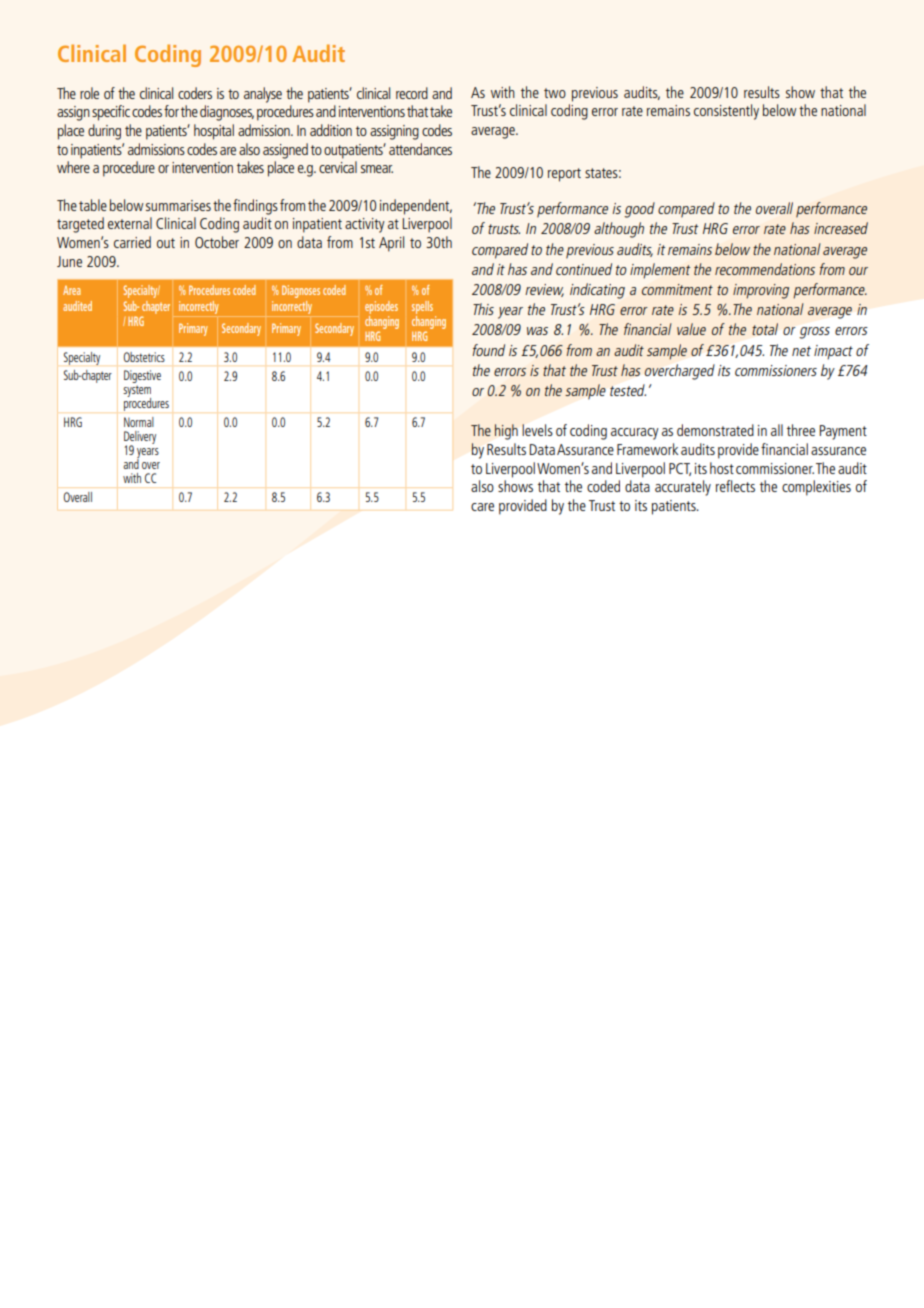  What do you see at coordinates (735, 486) in the screenshot?
I see `reflects` at bounding box center [735, 486].
